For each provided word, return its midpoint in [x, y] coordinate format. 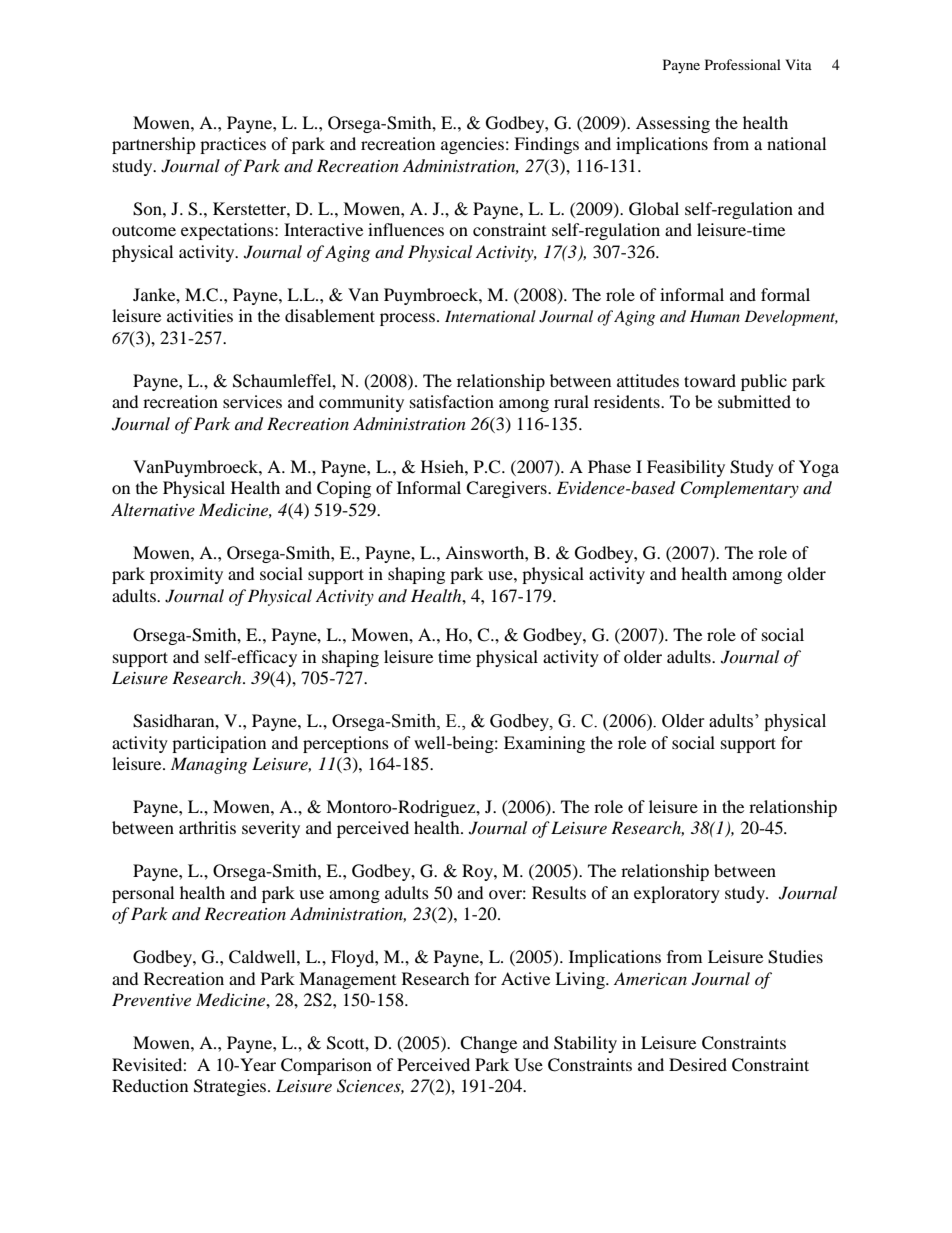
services [252, 401]
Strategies [231, 1087]
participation [219, 744]
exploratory [677, 894]
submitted [754, 401]
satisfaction [452, 401]
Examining [544, 744]
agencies [472, 145]
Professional [743, 64]
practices [233, 145]
